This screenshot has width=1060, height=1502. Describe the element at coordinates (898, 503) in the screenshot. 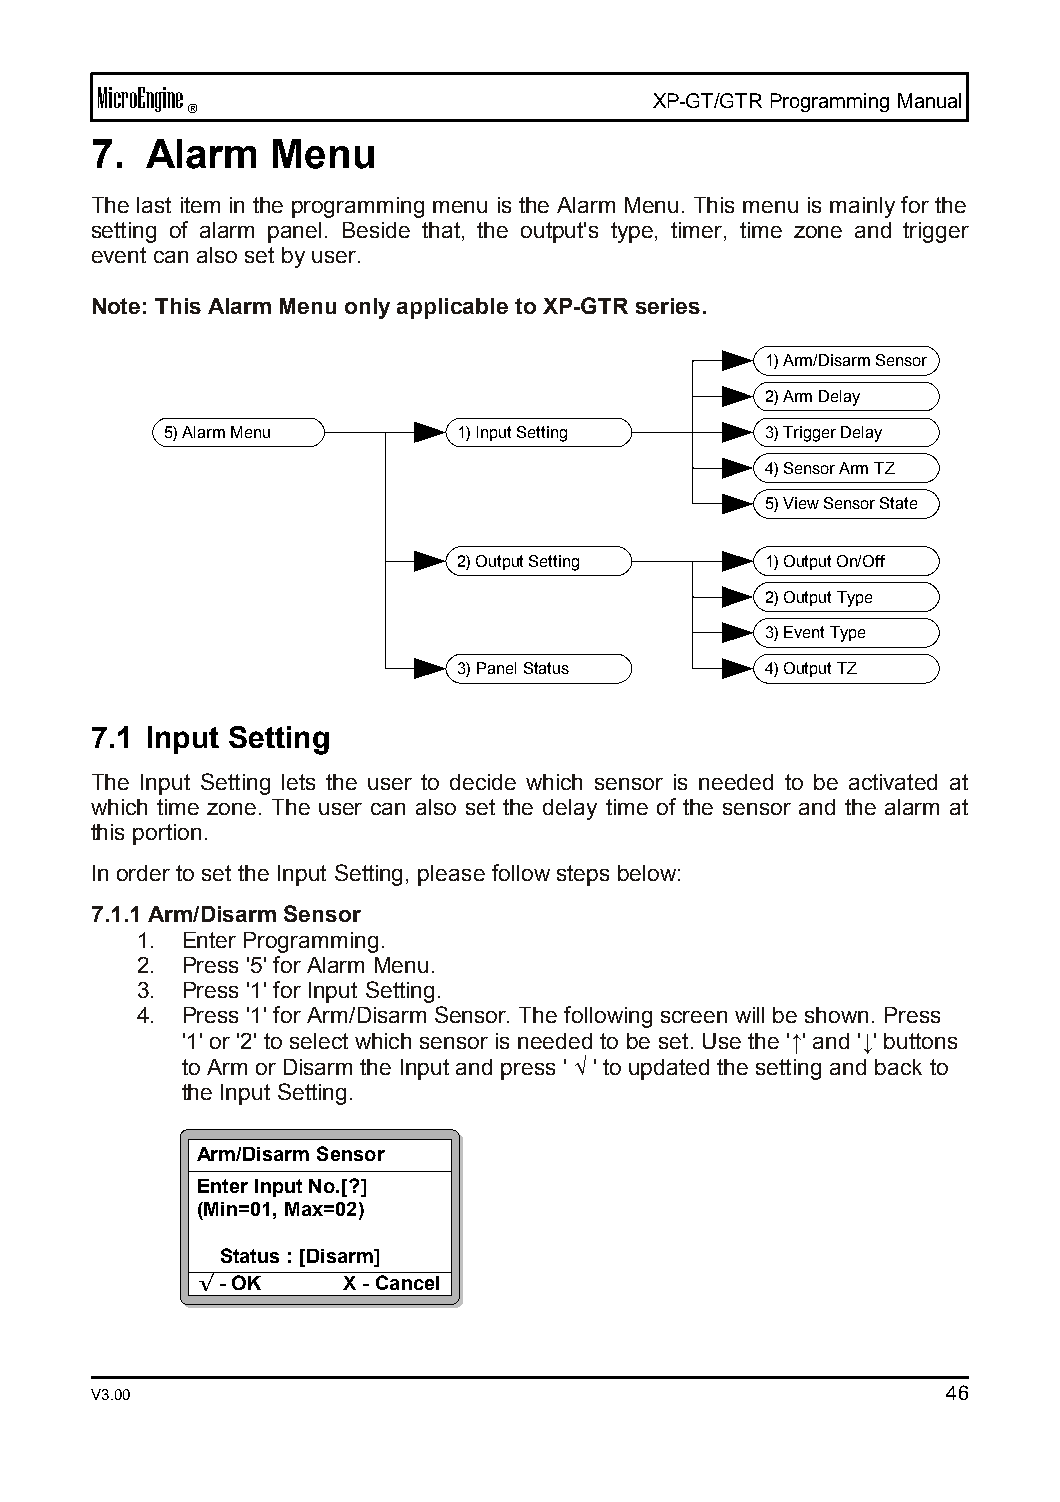

I see `State` at that location.
